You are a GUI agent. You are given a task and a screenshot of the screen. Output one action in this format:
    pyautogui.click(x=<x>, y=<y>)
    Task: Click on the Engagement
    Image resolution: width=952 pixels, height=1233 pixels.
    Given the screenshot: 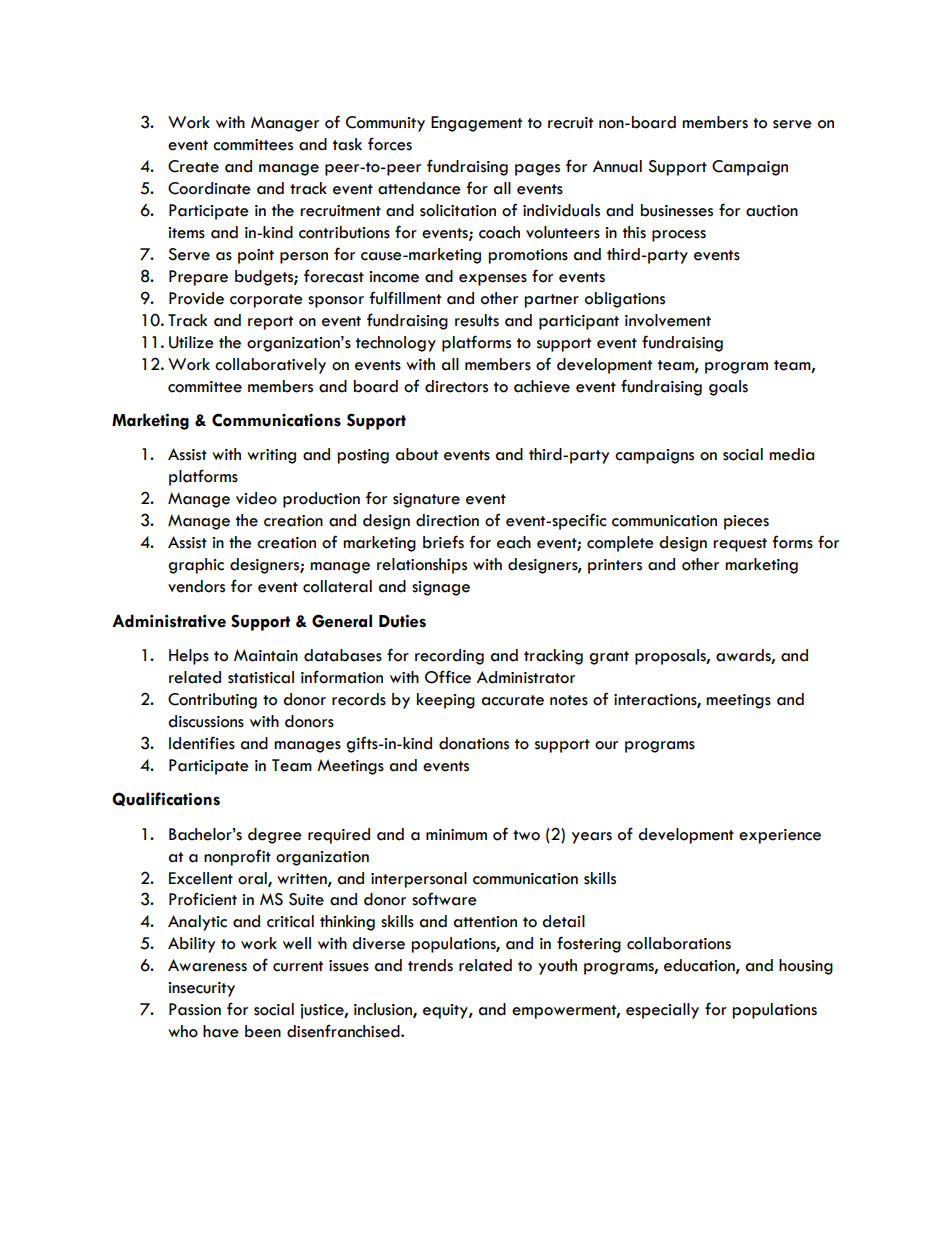 What is the action you would take?
    pyautogui.click(x=476, y=124)
